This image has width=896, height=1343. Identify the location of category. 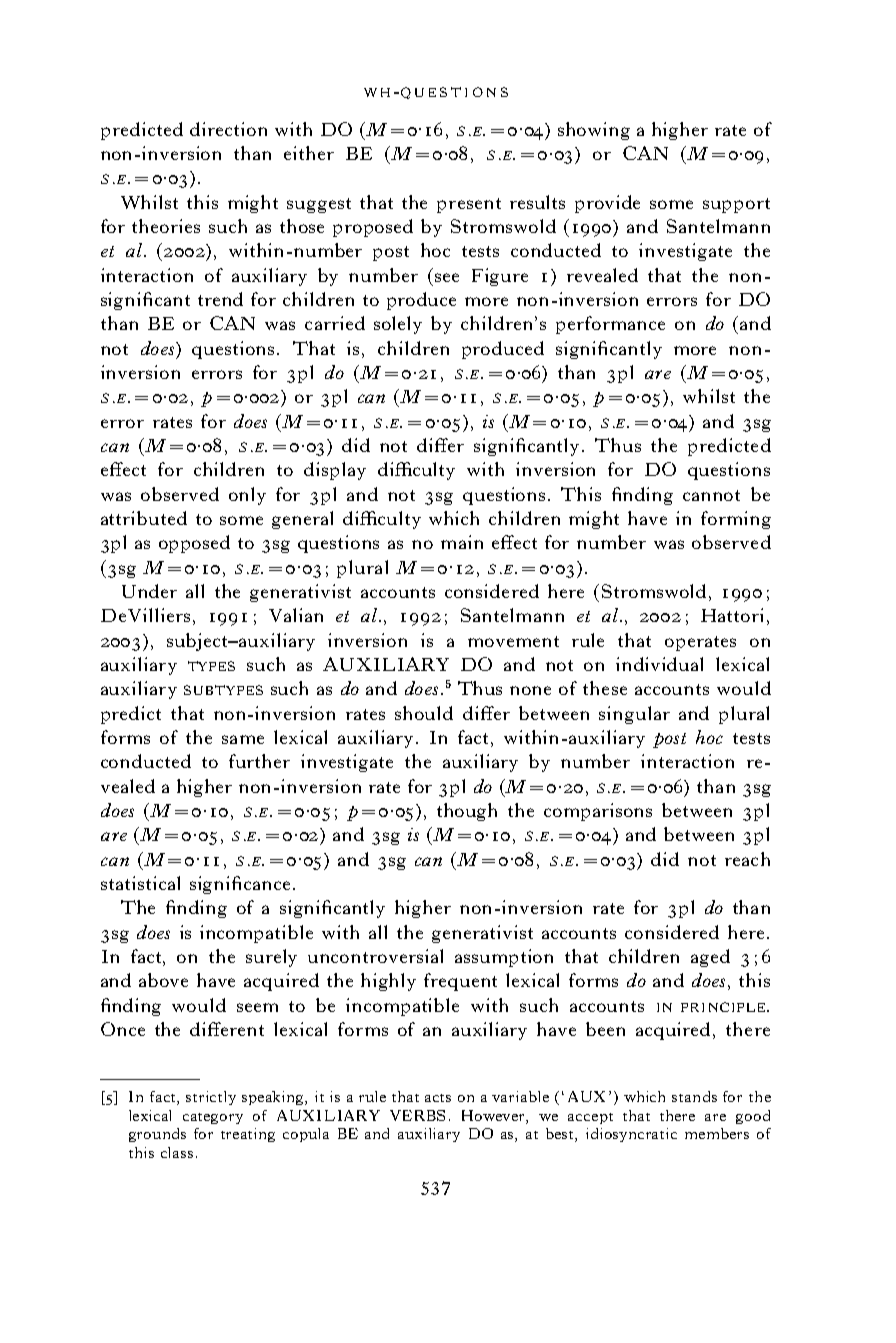
(213, 1118).
